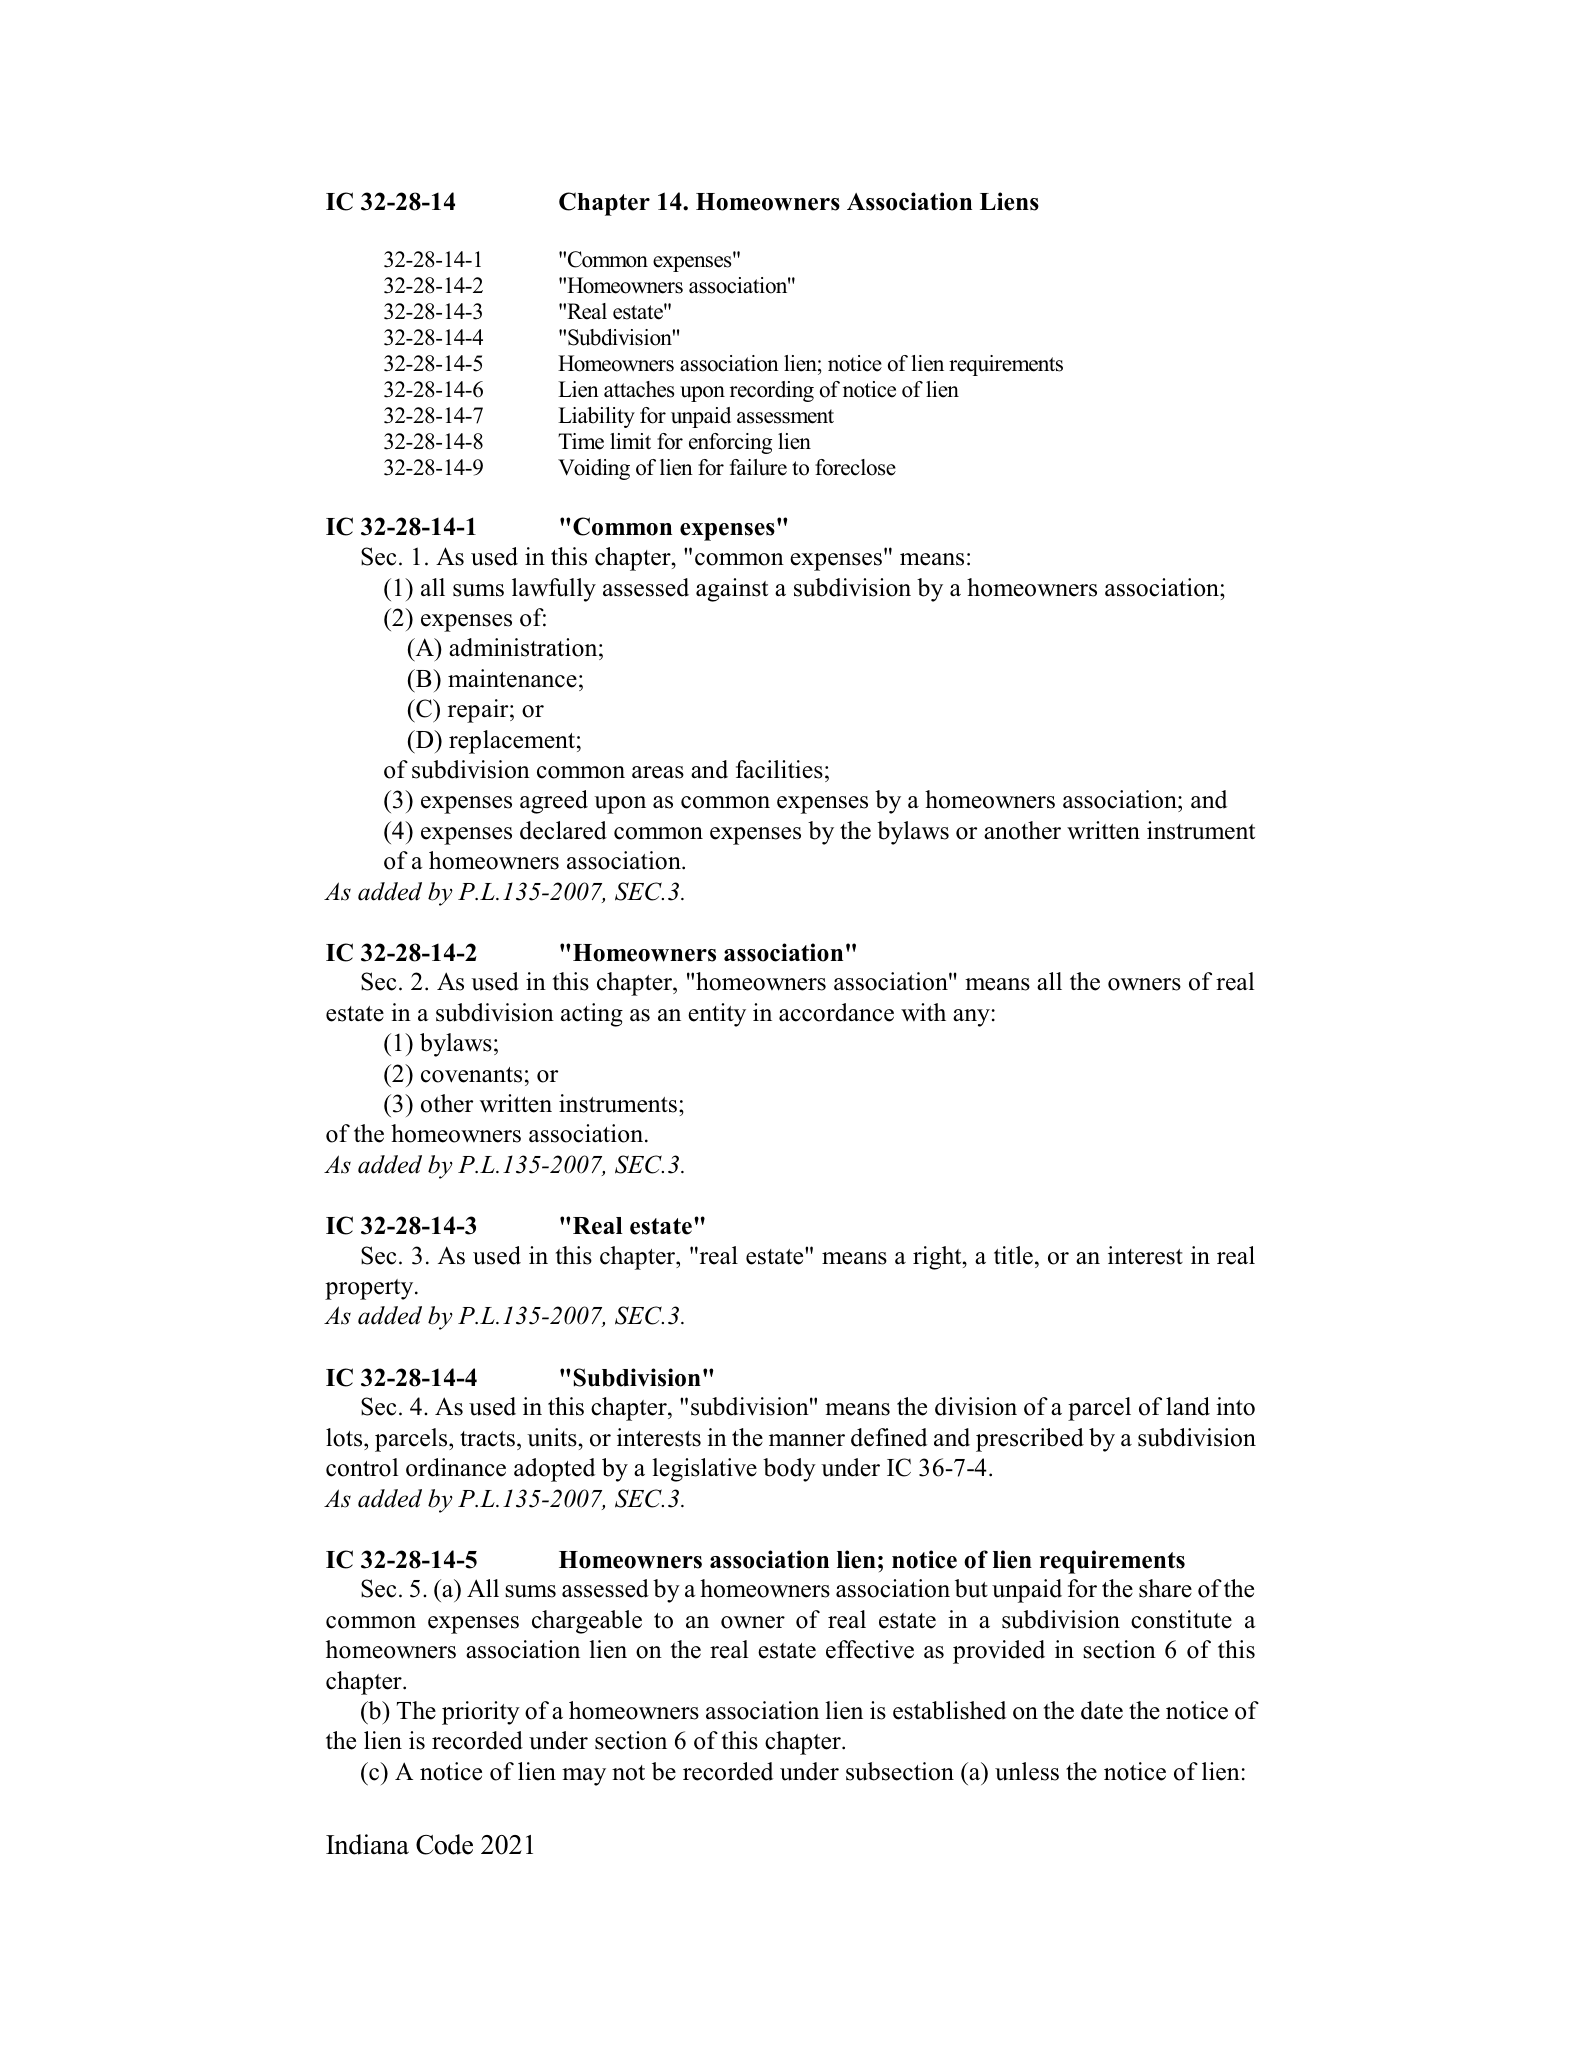  Describe the element at coordinates (971, 1018) in the page. I see `any` at that location.
